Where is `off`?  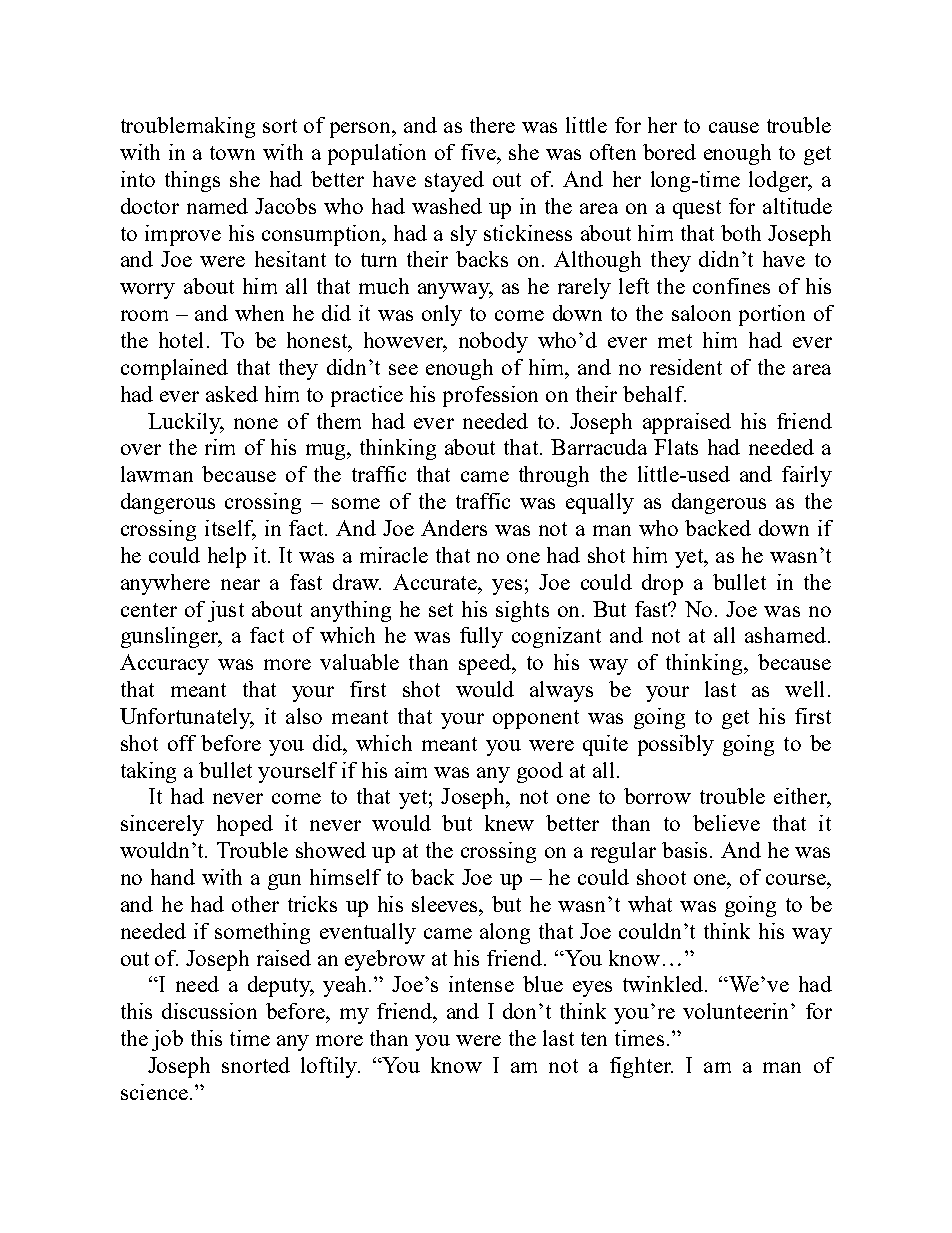 off is located at coordinates (182, 743).
